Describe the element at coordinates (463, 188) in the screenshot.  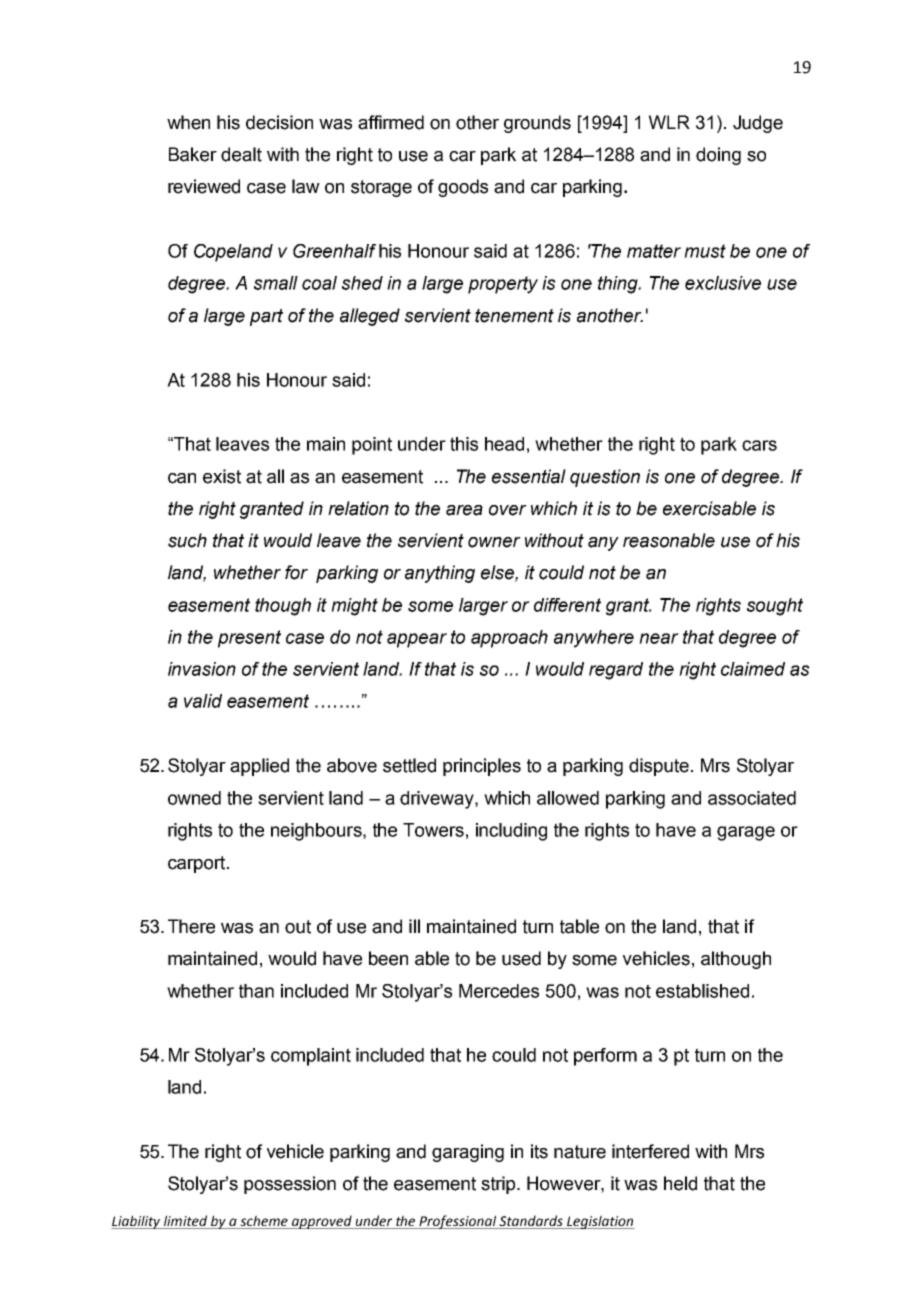
I see `goods` at that location.
